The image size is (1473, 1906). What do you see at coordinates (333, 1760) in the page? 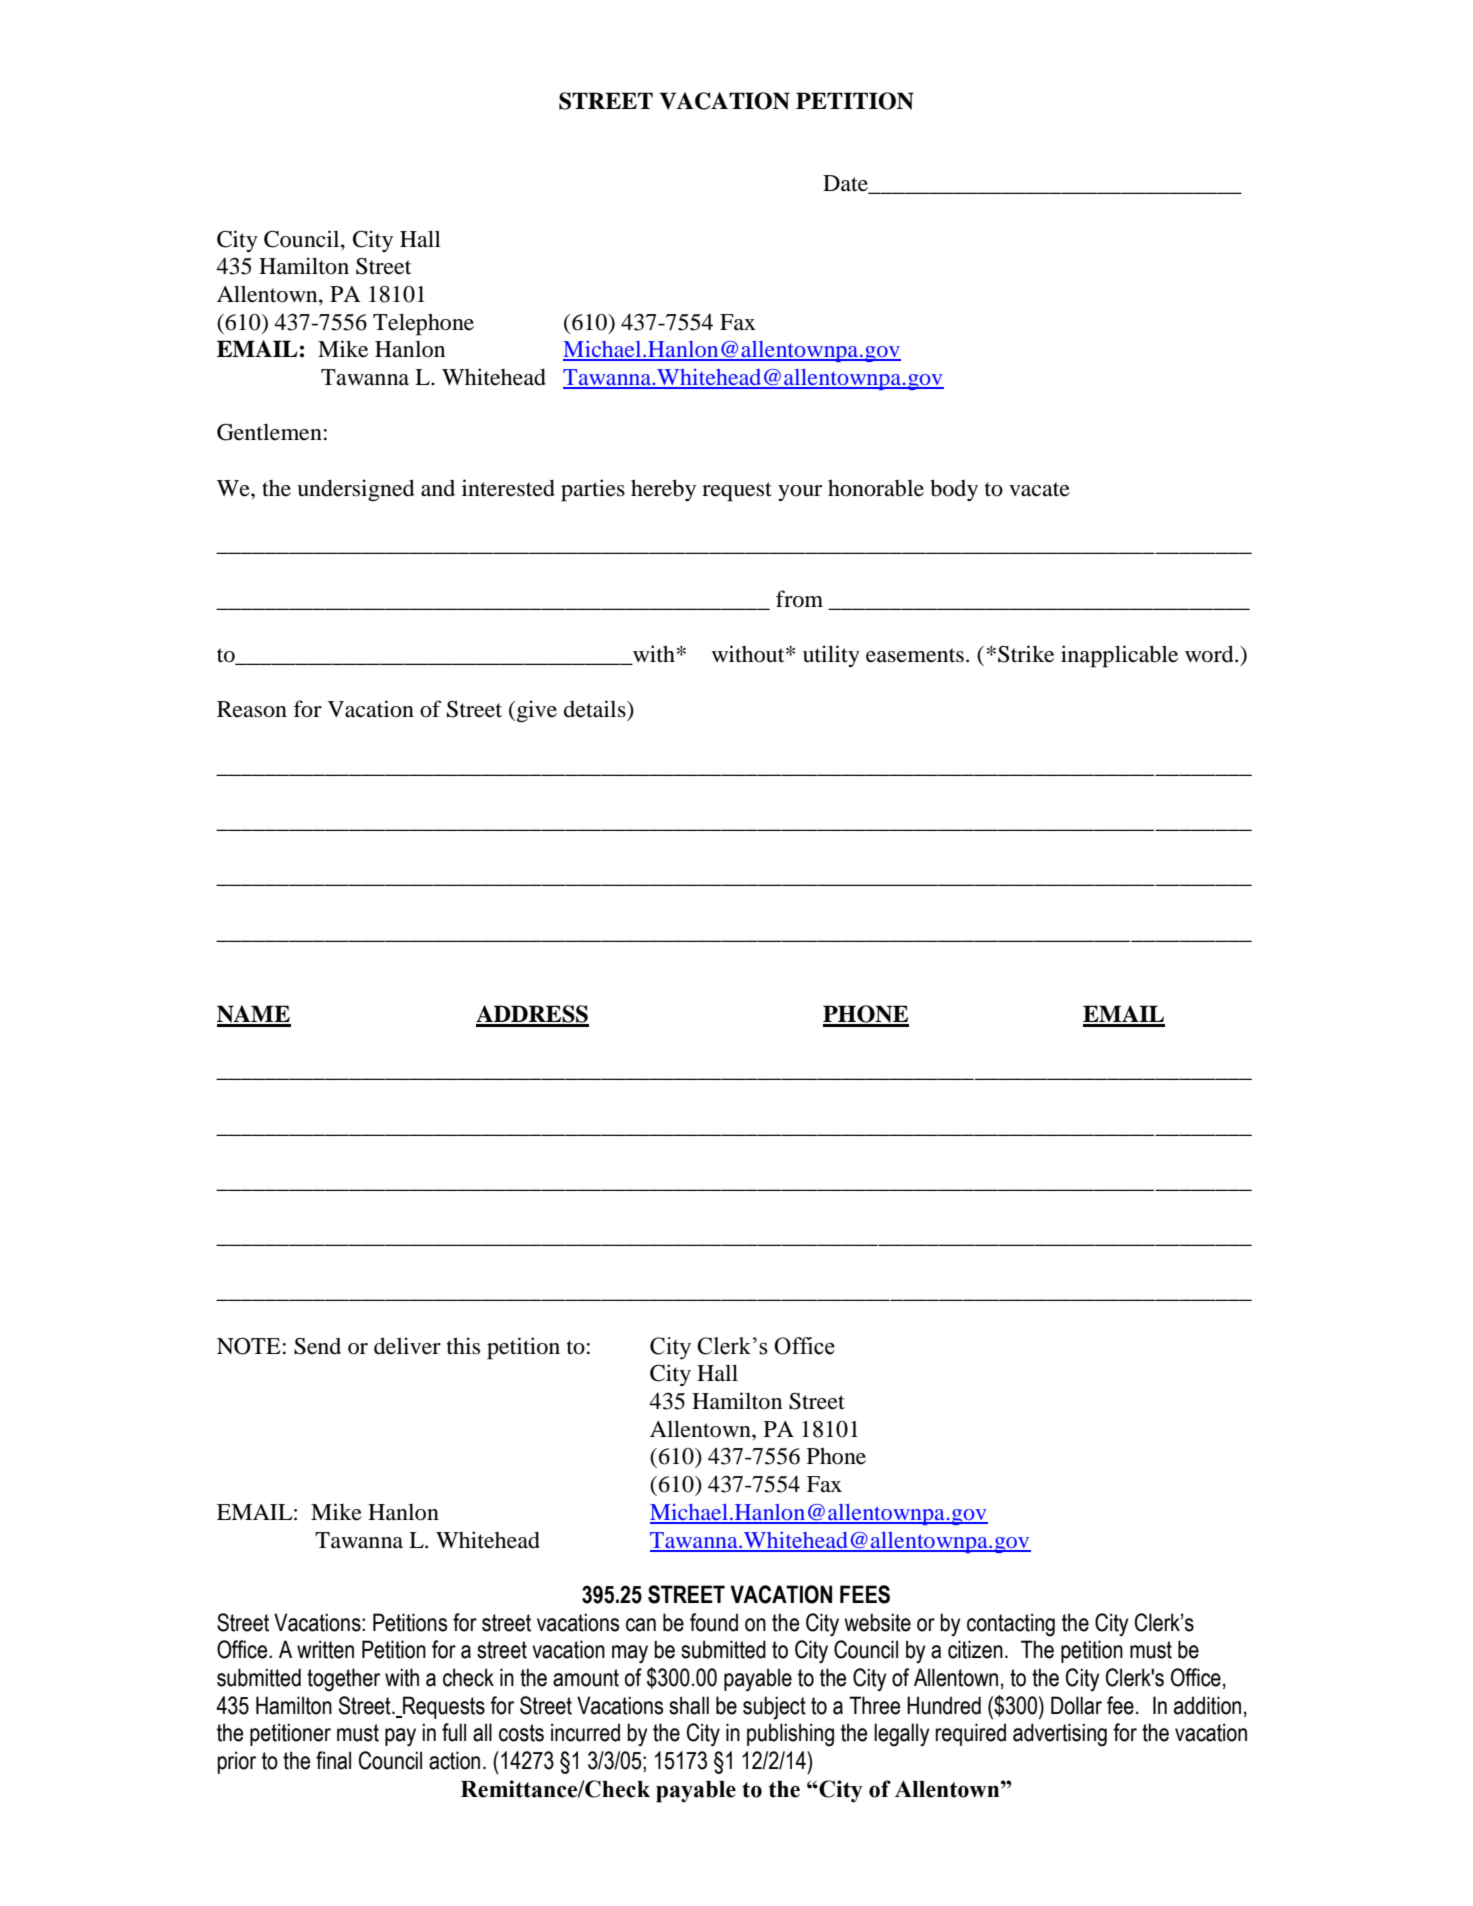
I see `final` at bounding box center [333, 1760].
